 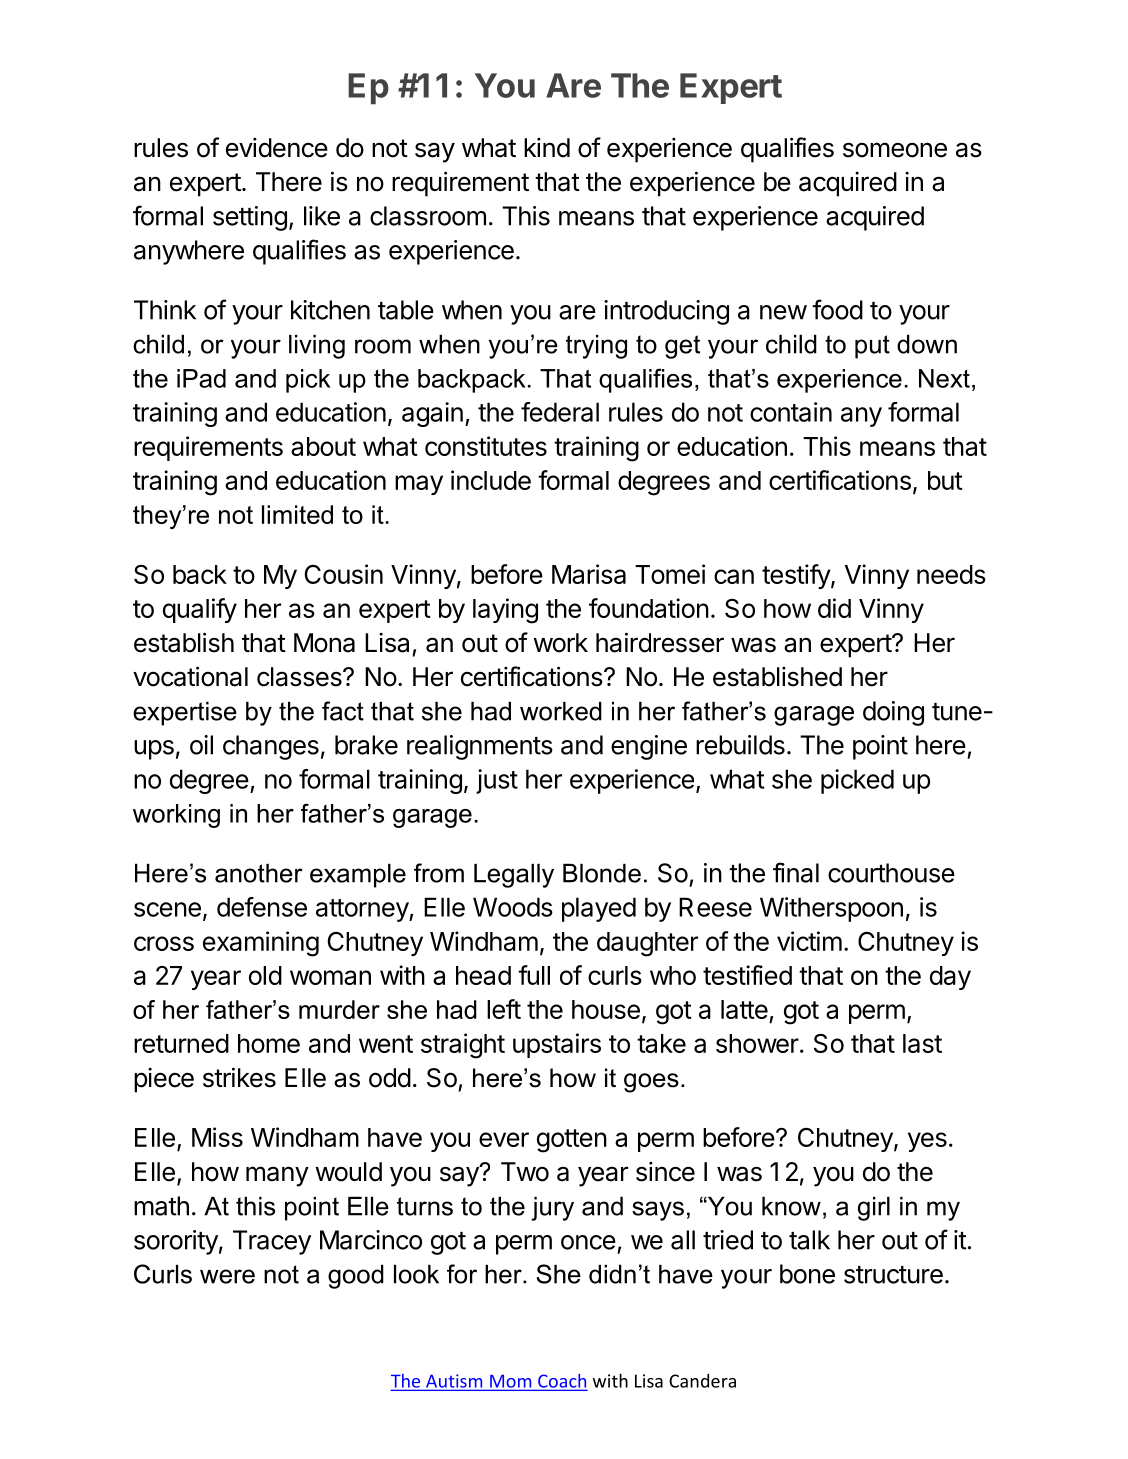 I want to click on were, so click(x=227, y=1276).
